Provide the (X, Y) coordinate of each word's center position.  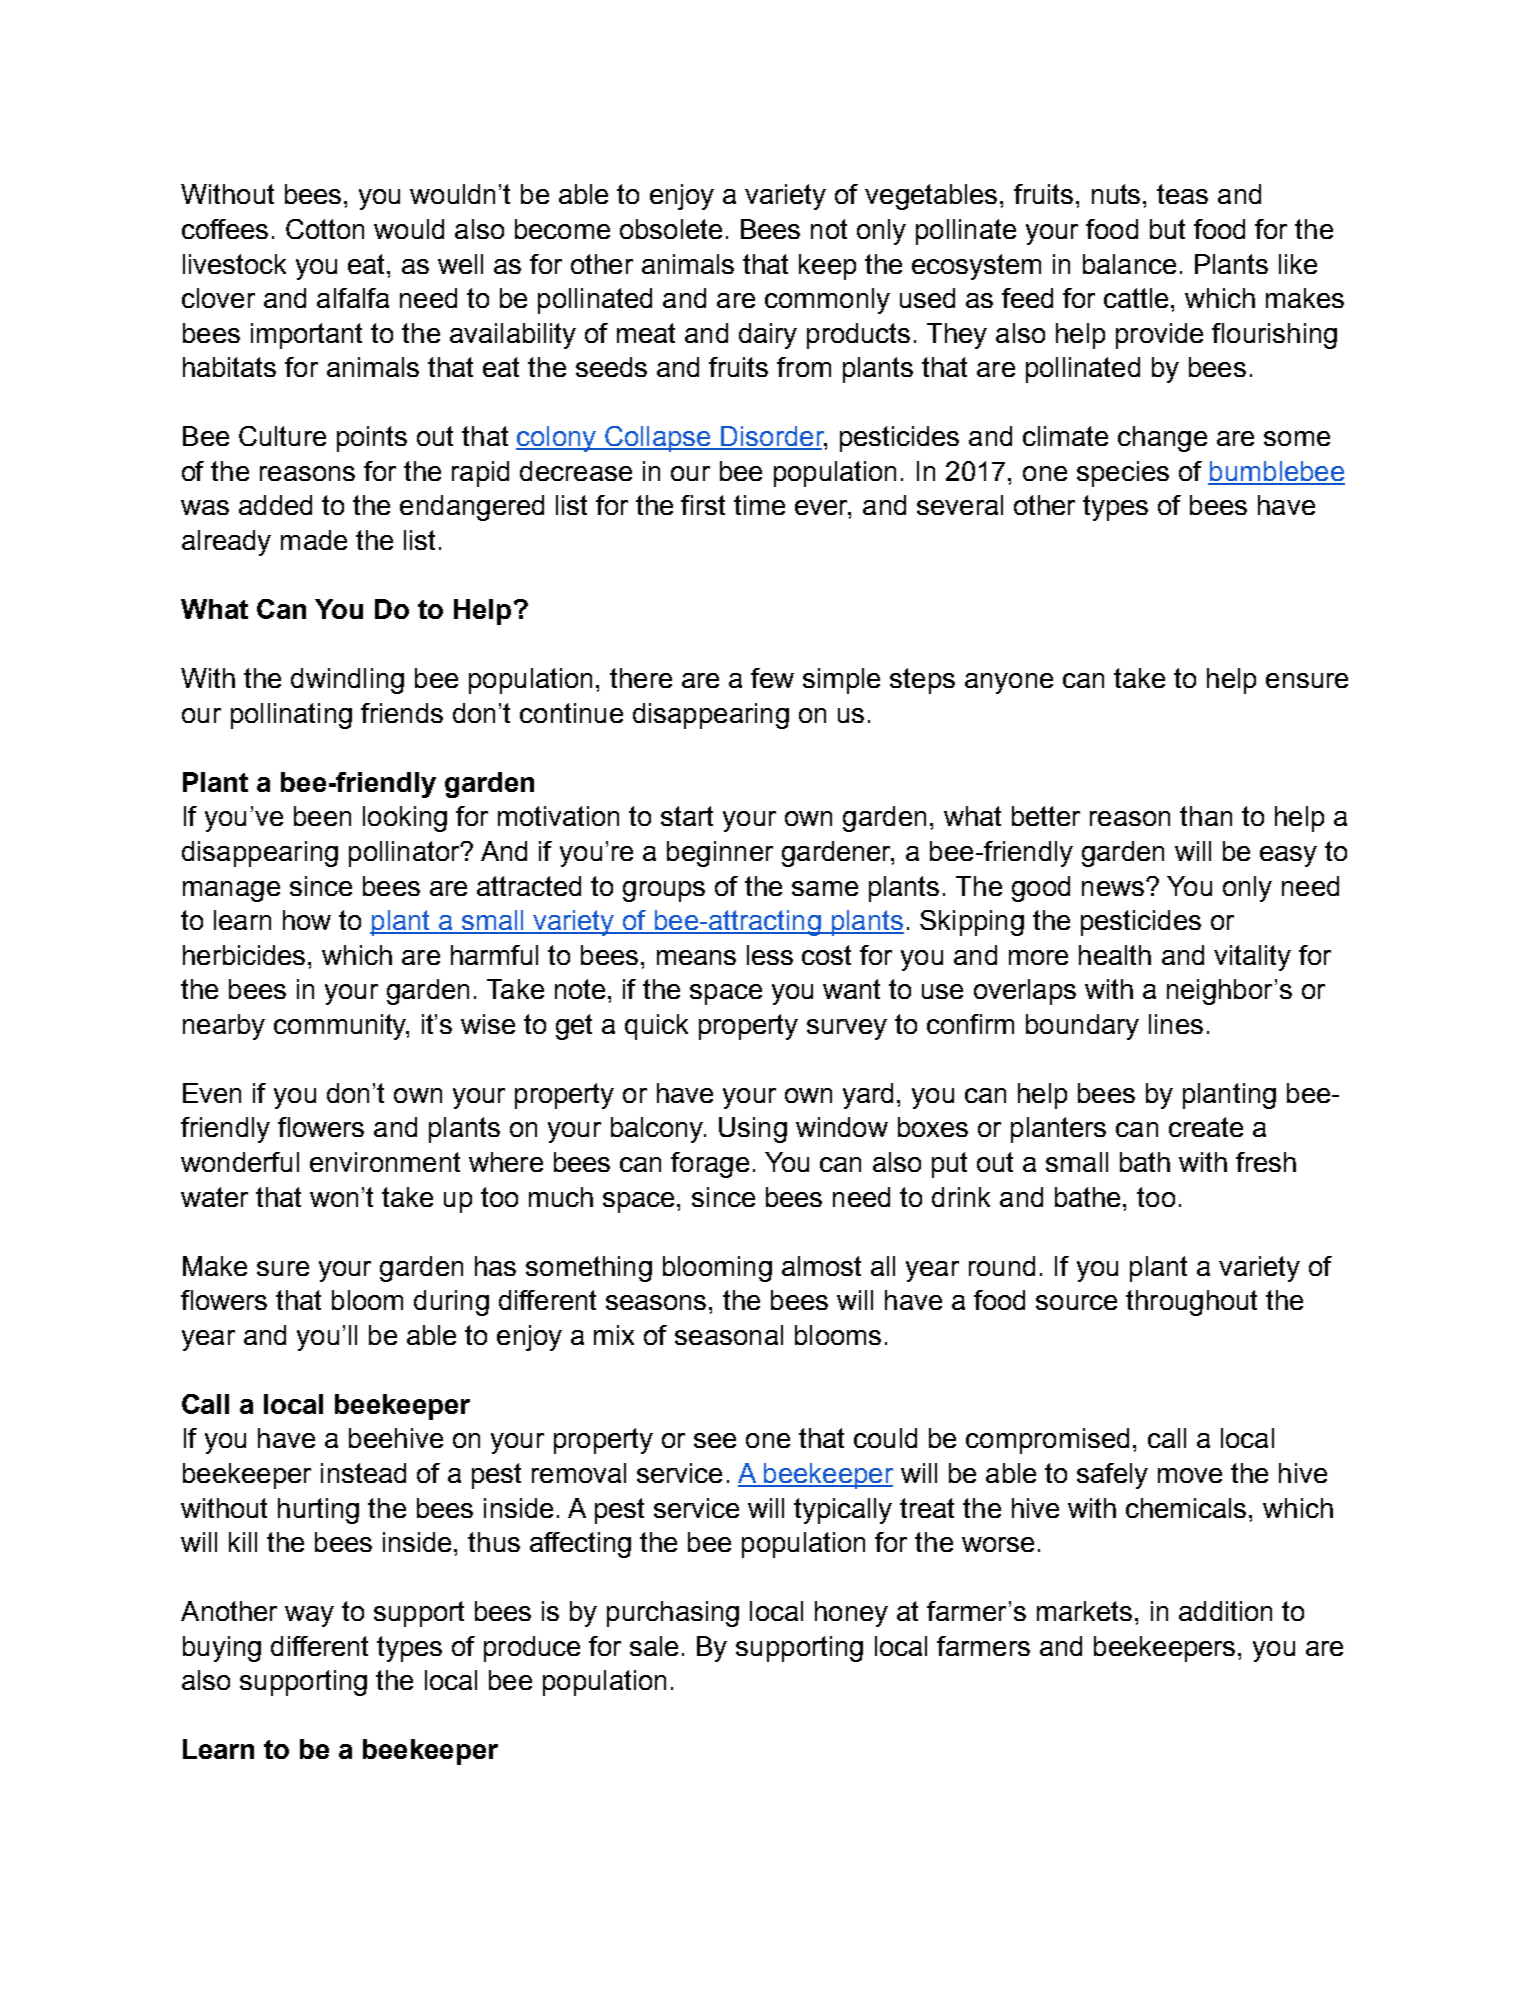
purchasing (673, 1614)
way (309, 1616)
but (1167, 229)
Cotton (325, 229)
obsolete (671, 229)
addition (1225, 1611)
